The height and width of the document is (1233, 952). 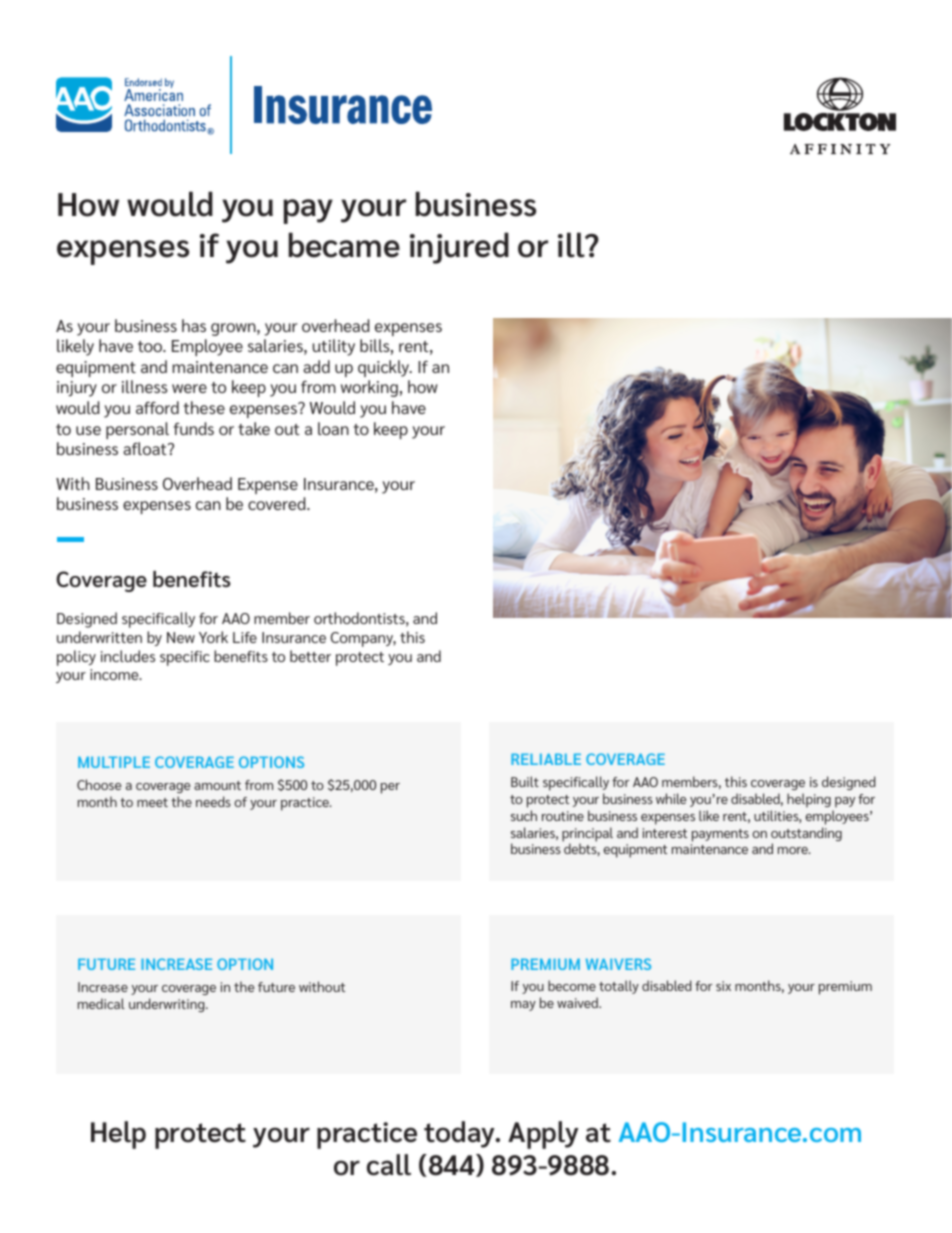 I want to click on while, so click(x=671, y=798).
